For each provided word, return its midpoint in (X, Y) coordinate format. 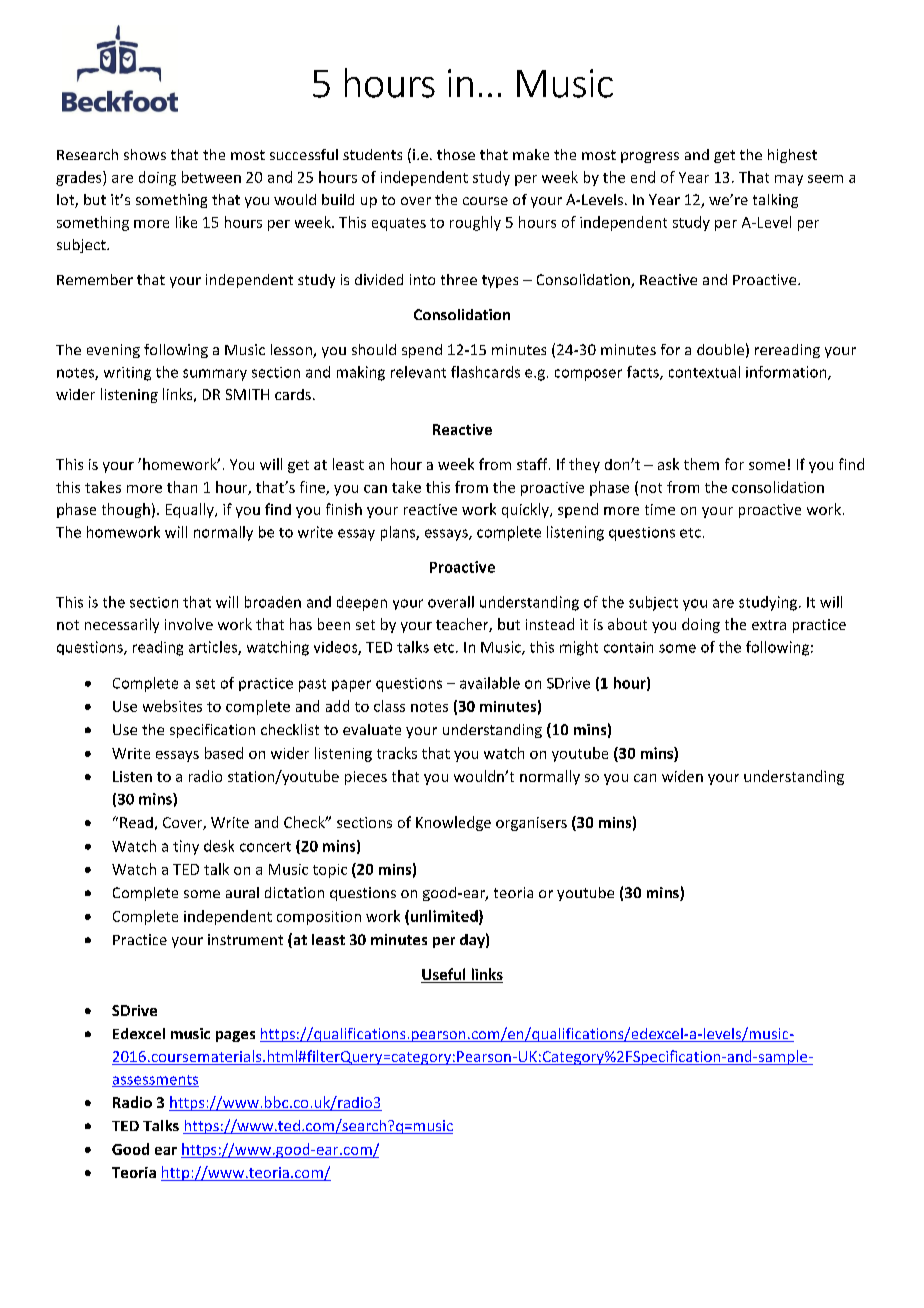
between (211, 177)
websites (172, 706)
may (789, 180)
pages (235, 1036)
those (456, 154)
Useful (444, 975)
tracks (397, 753)
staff (533, 464)
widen (682, 776)
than (182, 487)
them (701, 464)
